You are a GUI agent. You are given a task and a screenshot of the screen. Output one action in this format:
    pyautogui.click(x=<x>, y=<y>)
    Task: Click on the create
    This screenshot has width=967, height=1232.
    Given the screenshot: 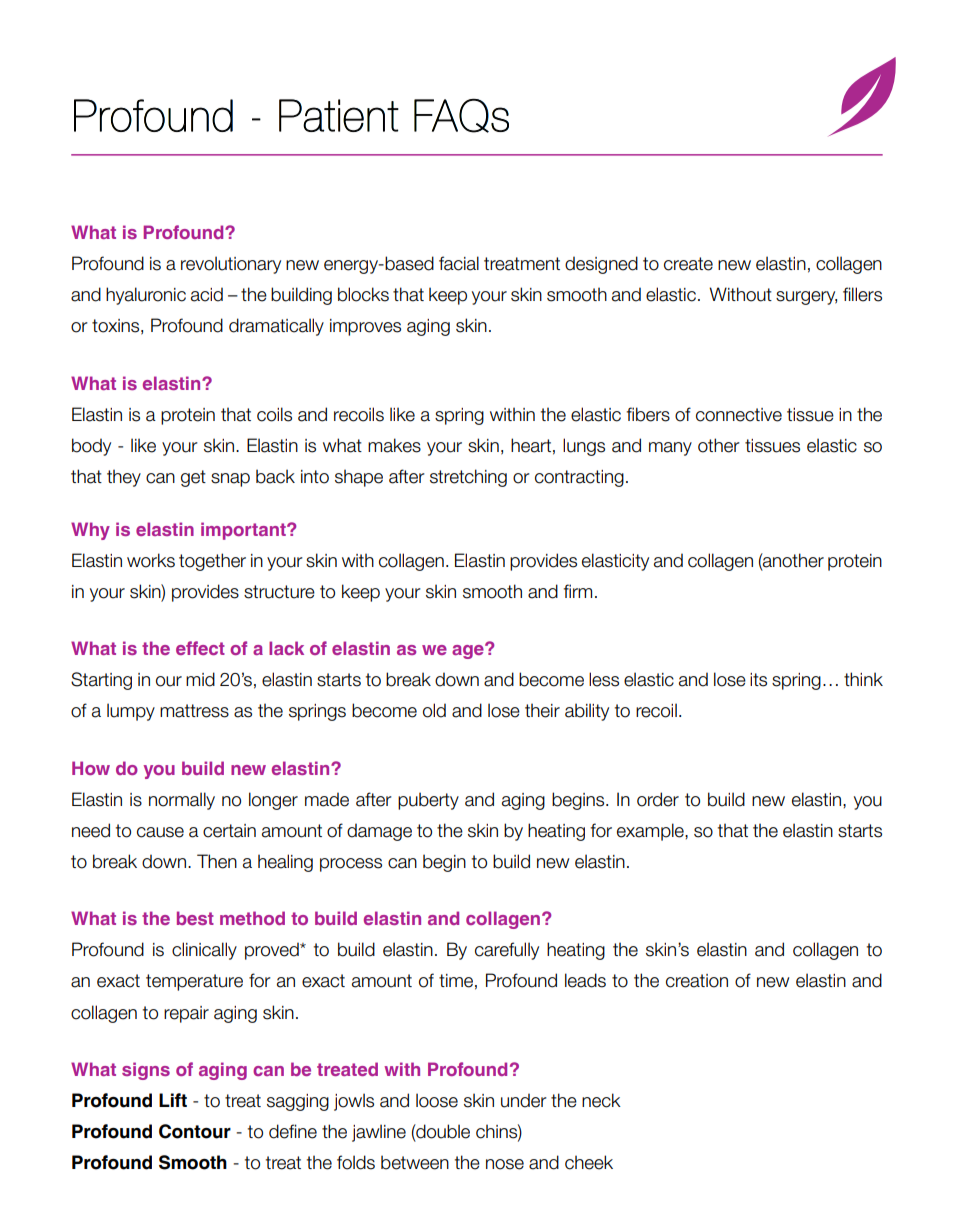 What is the action you would take?
    pyautogui.click(x=688, y=264)
